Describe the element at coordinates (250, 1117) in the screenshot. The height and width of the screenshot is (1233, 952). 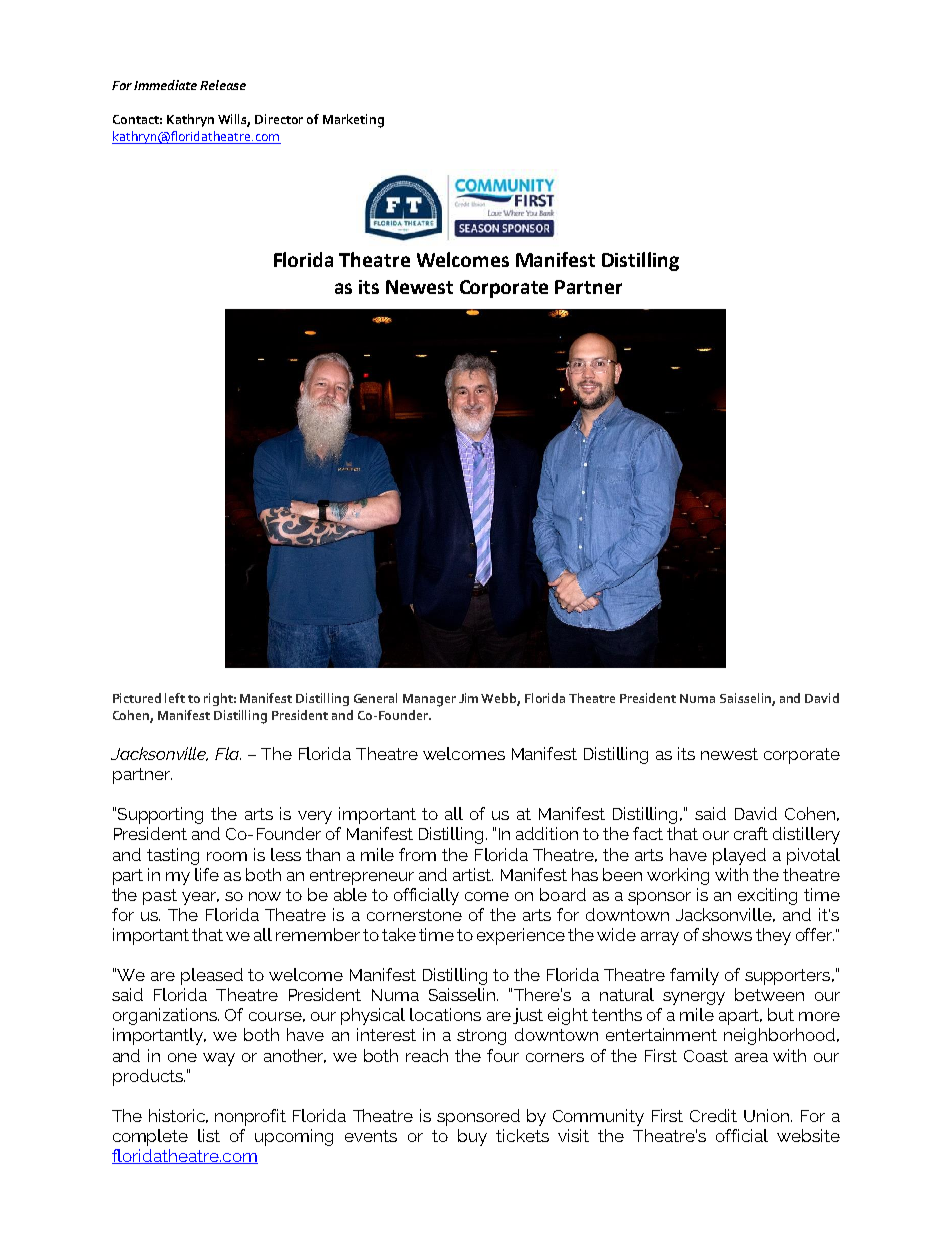
I see `nonprofit` at that location.
